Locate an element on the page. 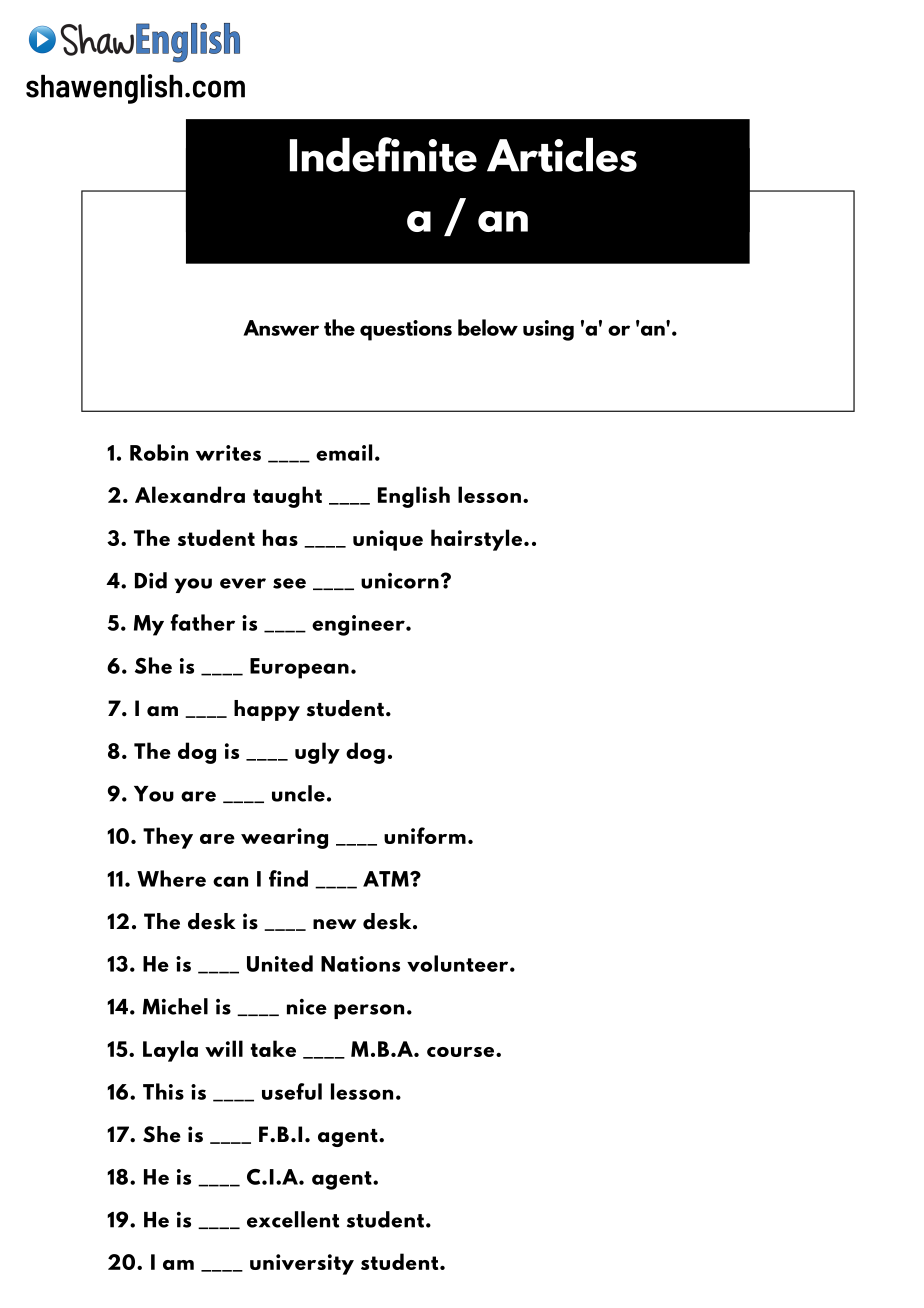 Image resolution: width=924 pixels, height=1308 pixels. university is located at coordinates (302, 1264).
